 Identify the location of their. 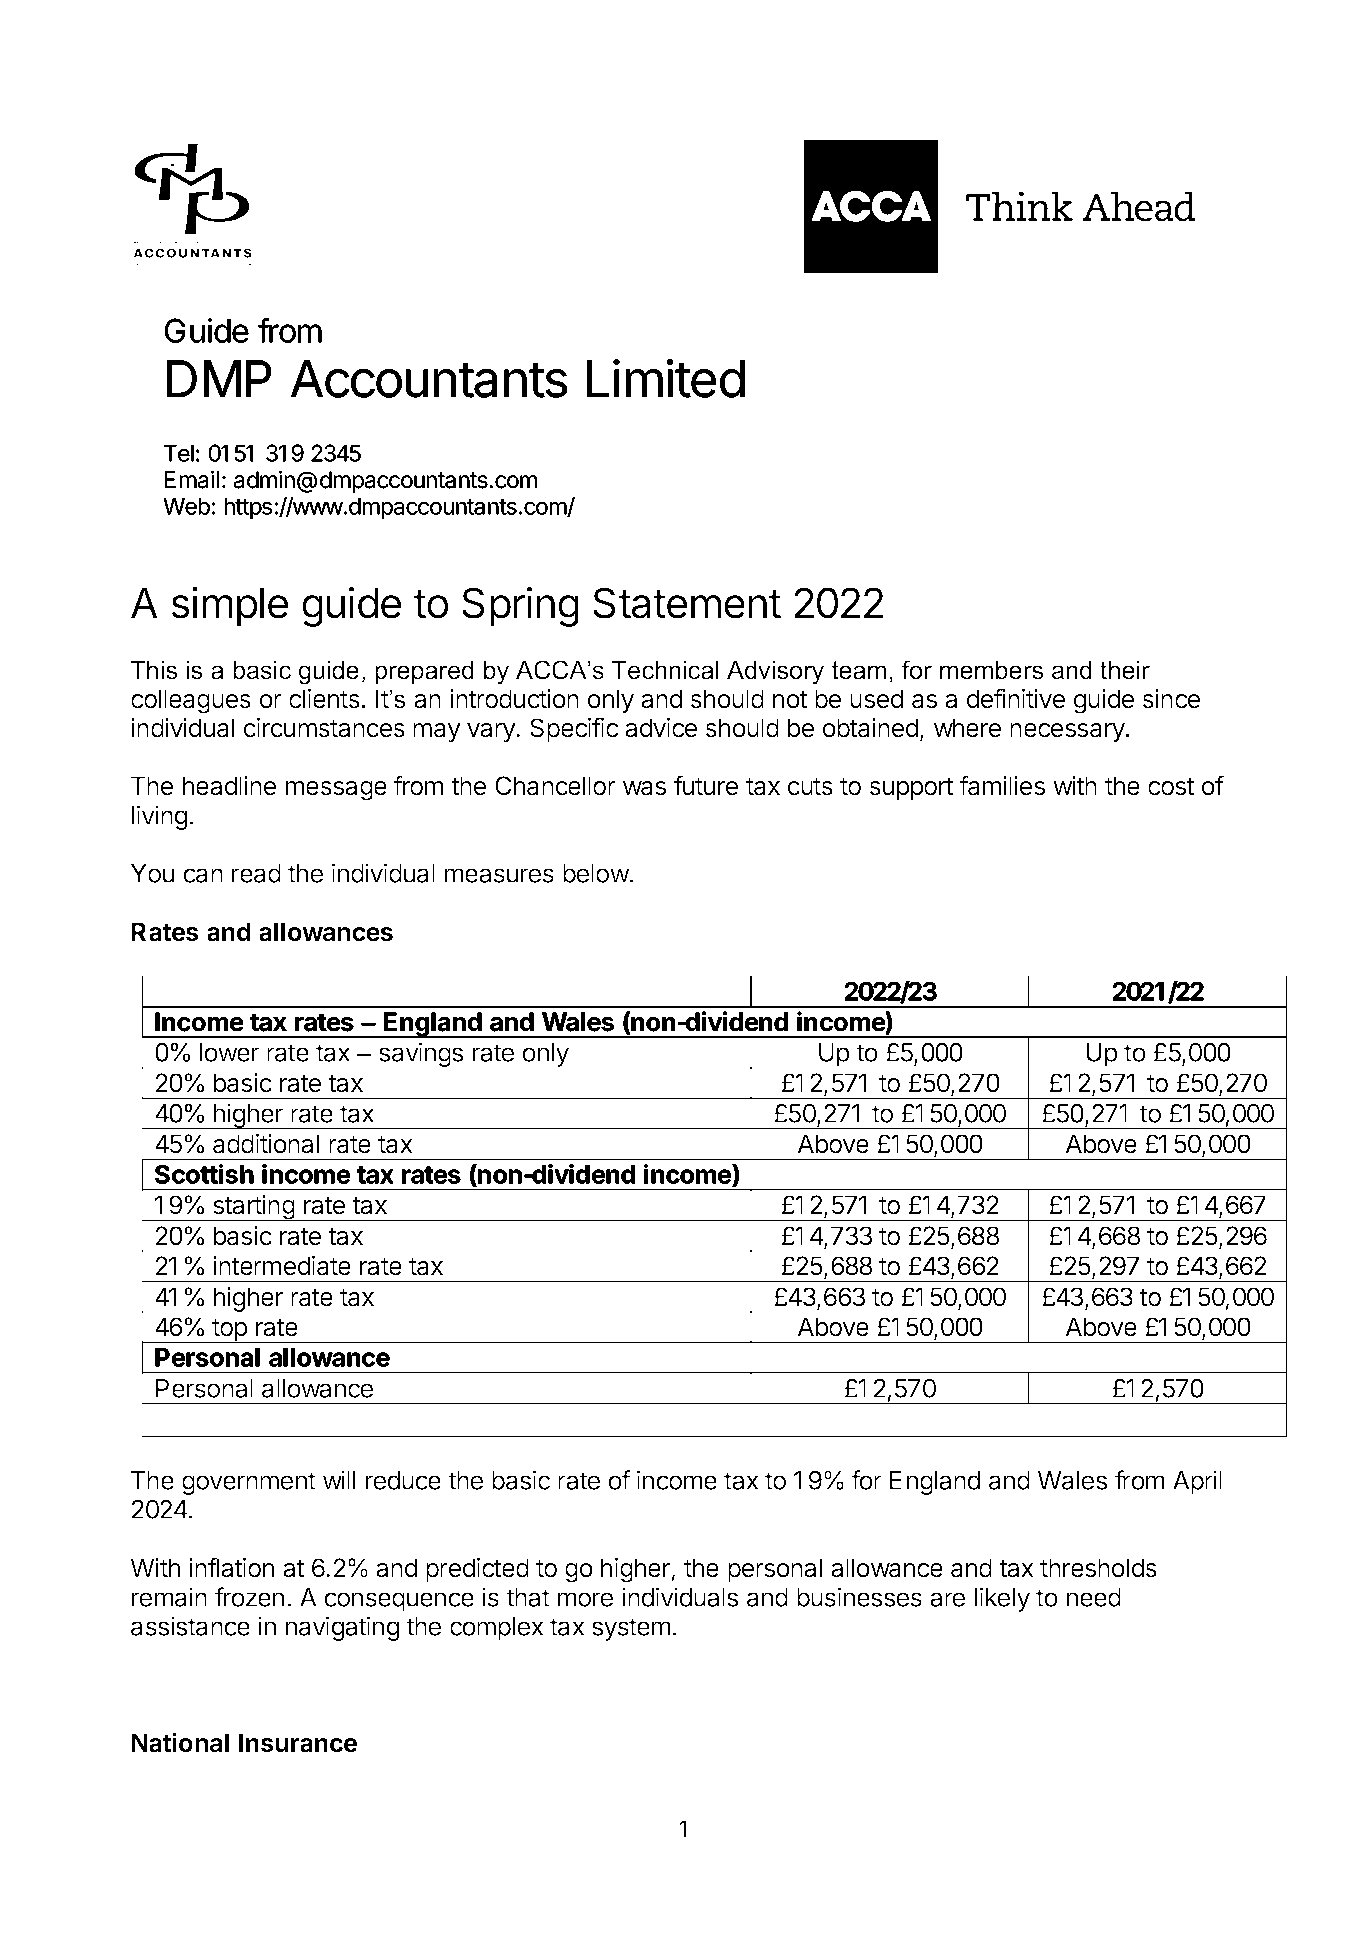
(1125, 670).
